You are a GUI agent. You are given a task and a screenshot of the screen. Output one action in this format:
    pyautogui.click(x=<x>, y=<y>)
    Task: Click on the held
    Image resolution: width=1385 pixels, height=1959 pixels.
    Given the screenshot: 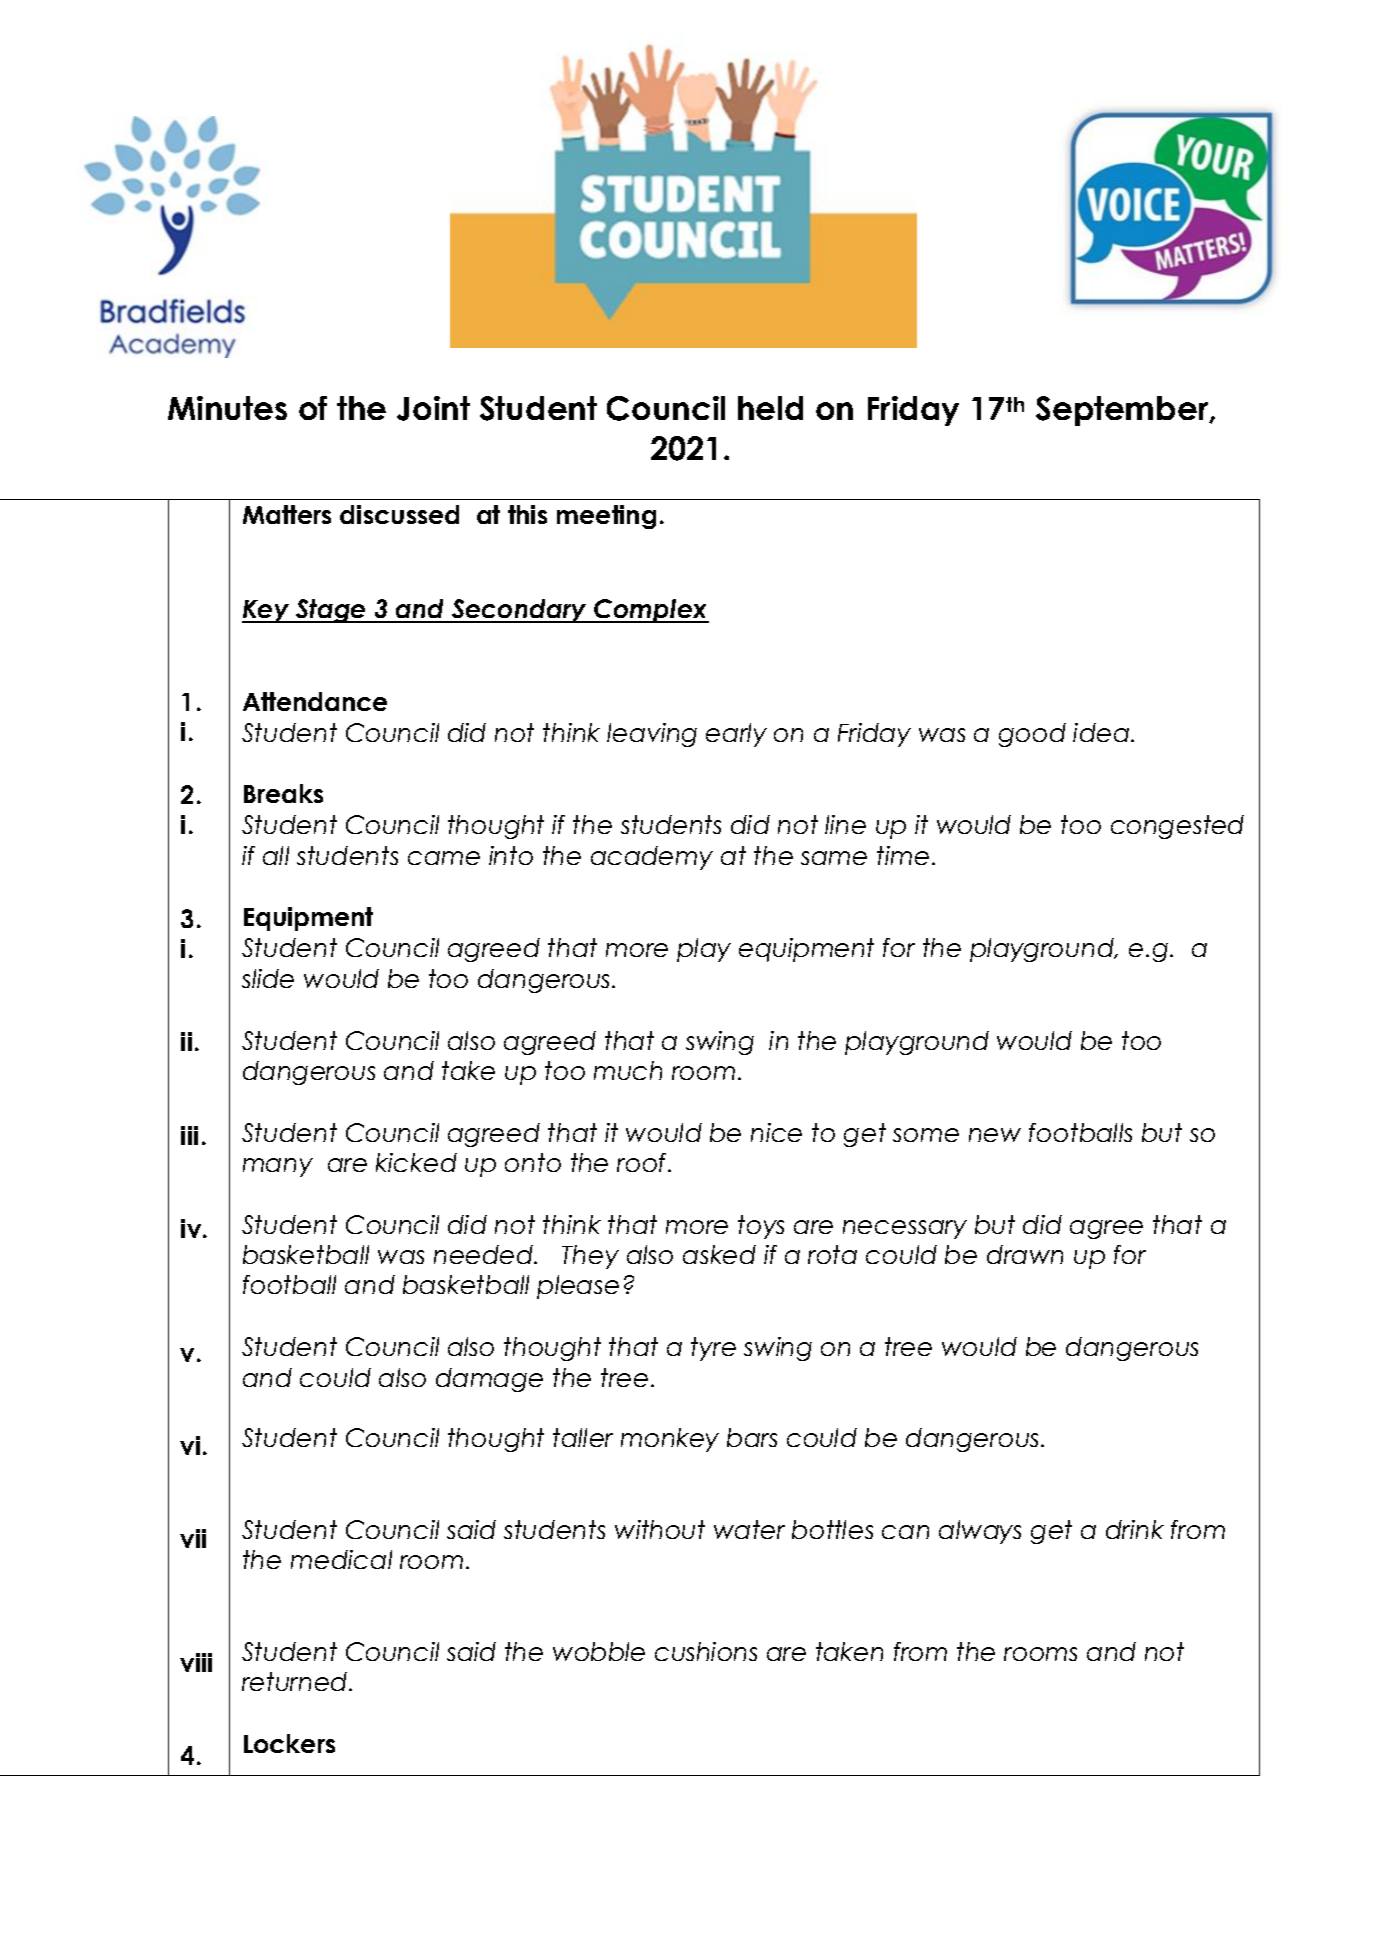 What is the action you would take?
    pyautogui.click(x=770, y=408)
